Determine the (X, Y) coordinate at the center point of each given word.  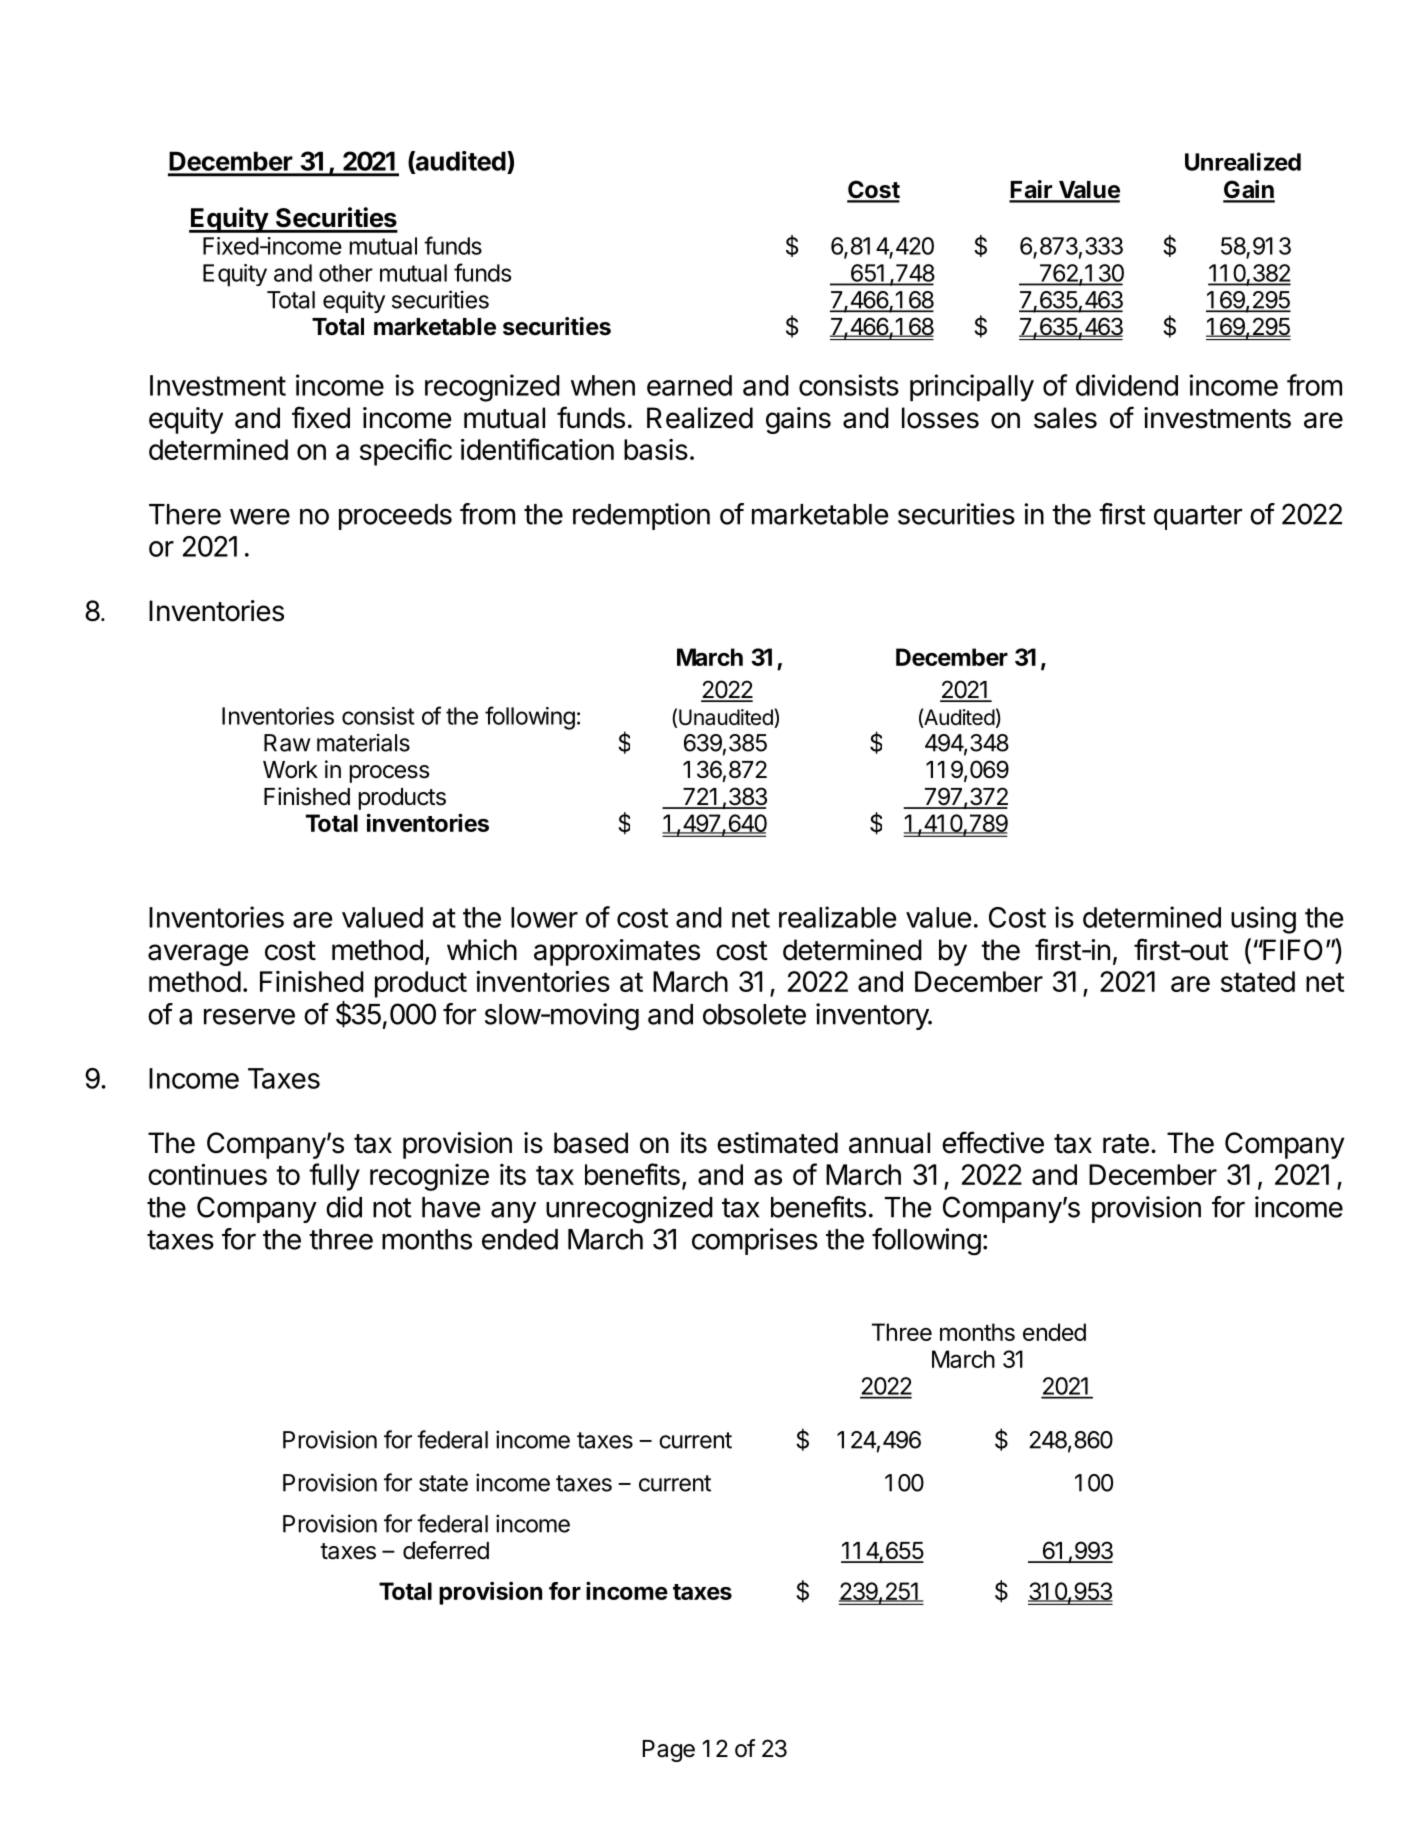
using (1263, 920)
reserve (249, 1016)
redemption (641, 516)
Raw (287, 743)
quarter (1198, 517)
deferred (446, 1550)
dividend (1127, 385)
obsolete (754, 1014)
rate (1126, 1144)
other (346, 273)
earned (689, 385)
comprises (755, 1241)
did (344, 1207)
